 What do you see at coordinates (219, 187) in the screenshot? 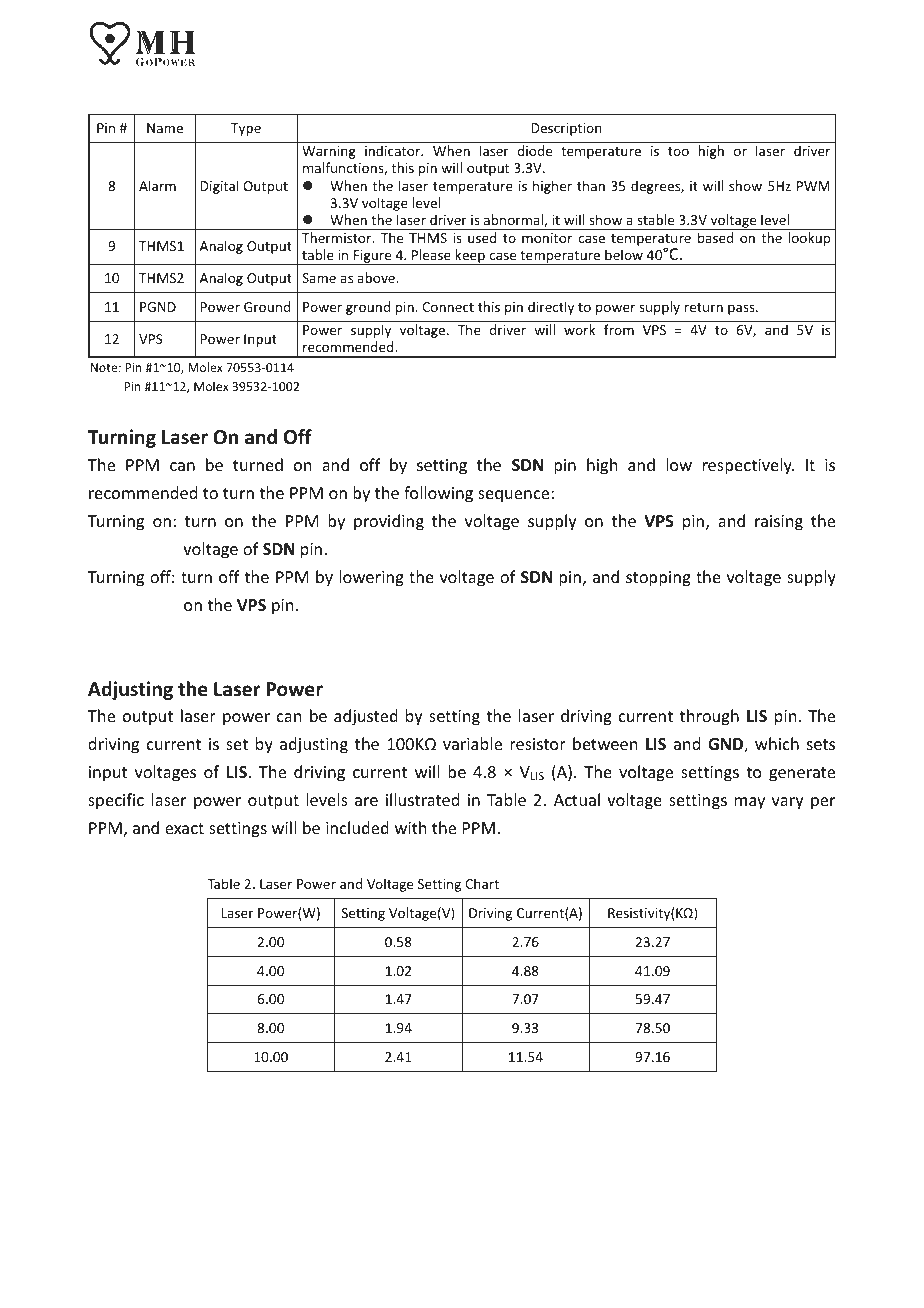
I see `Digital` at bounding box center [219, 187].
